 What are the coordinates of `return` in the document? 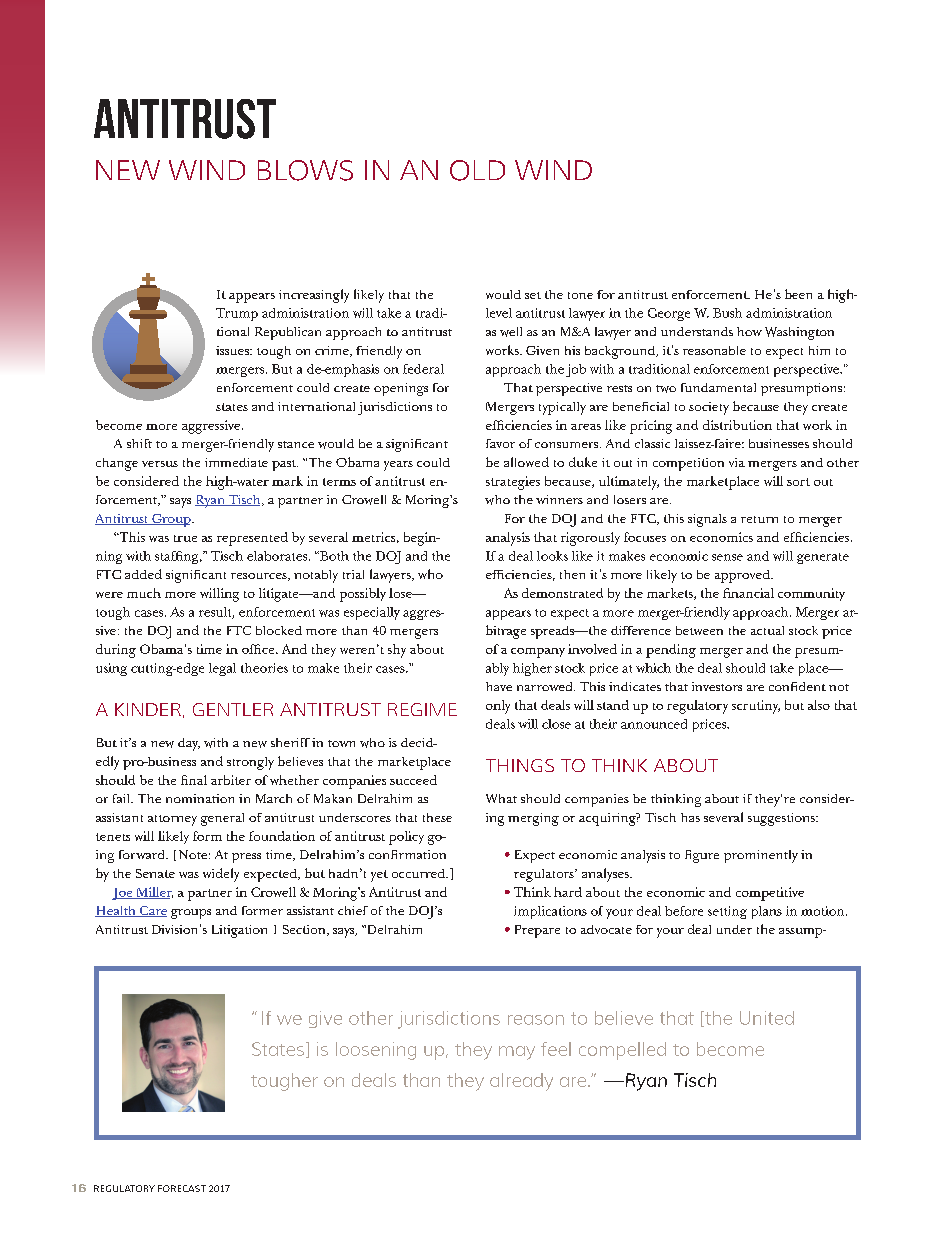 It's located at (759, 519).
